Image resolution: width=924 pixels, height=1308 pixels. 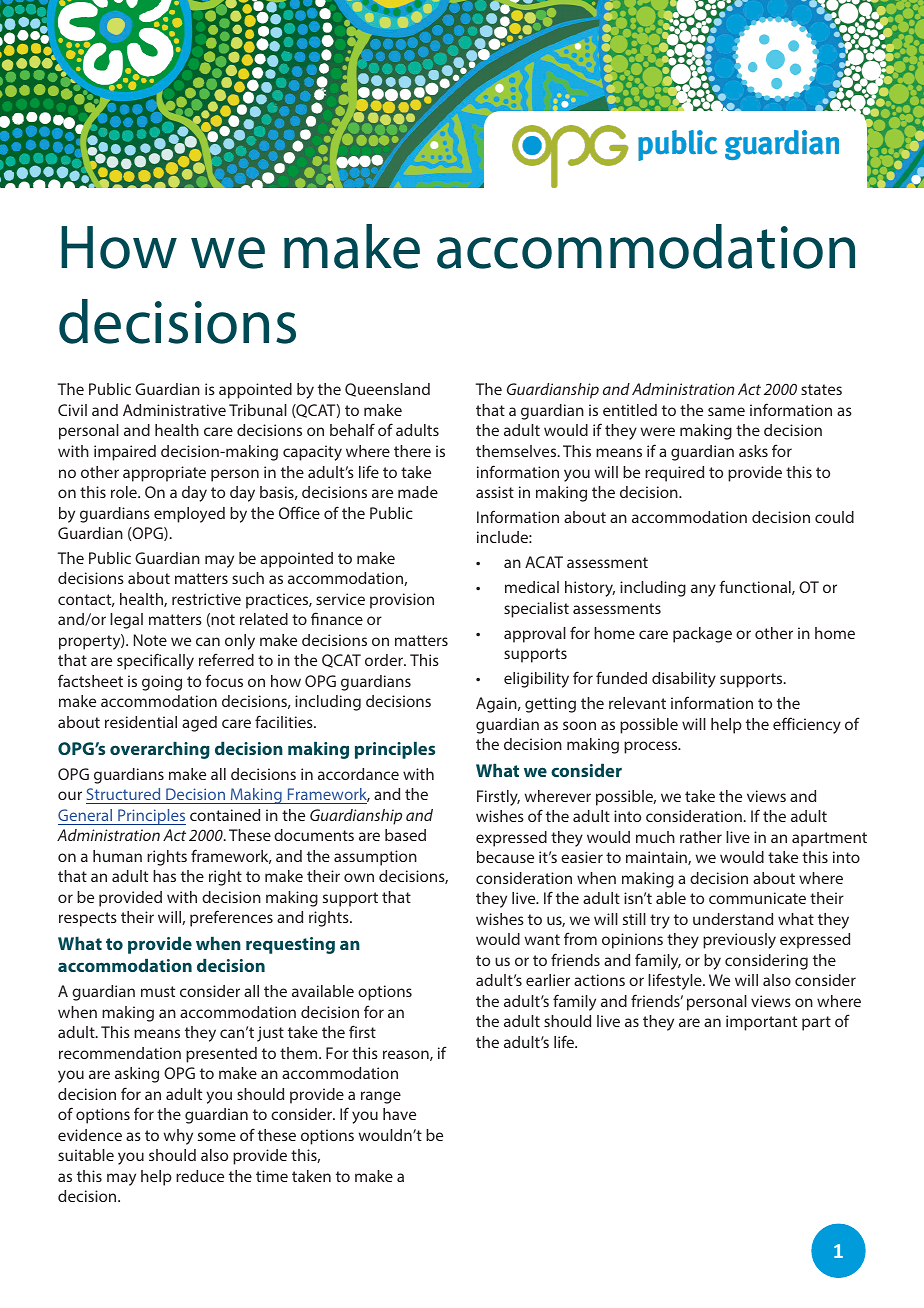 What do you see at coordinates (387, 390) in the image?
I see `Queensland` at bounding box center [387, 390].
